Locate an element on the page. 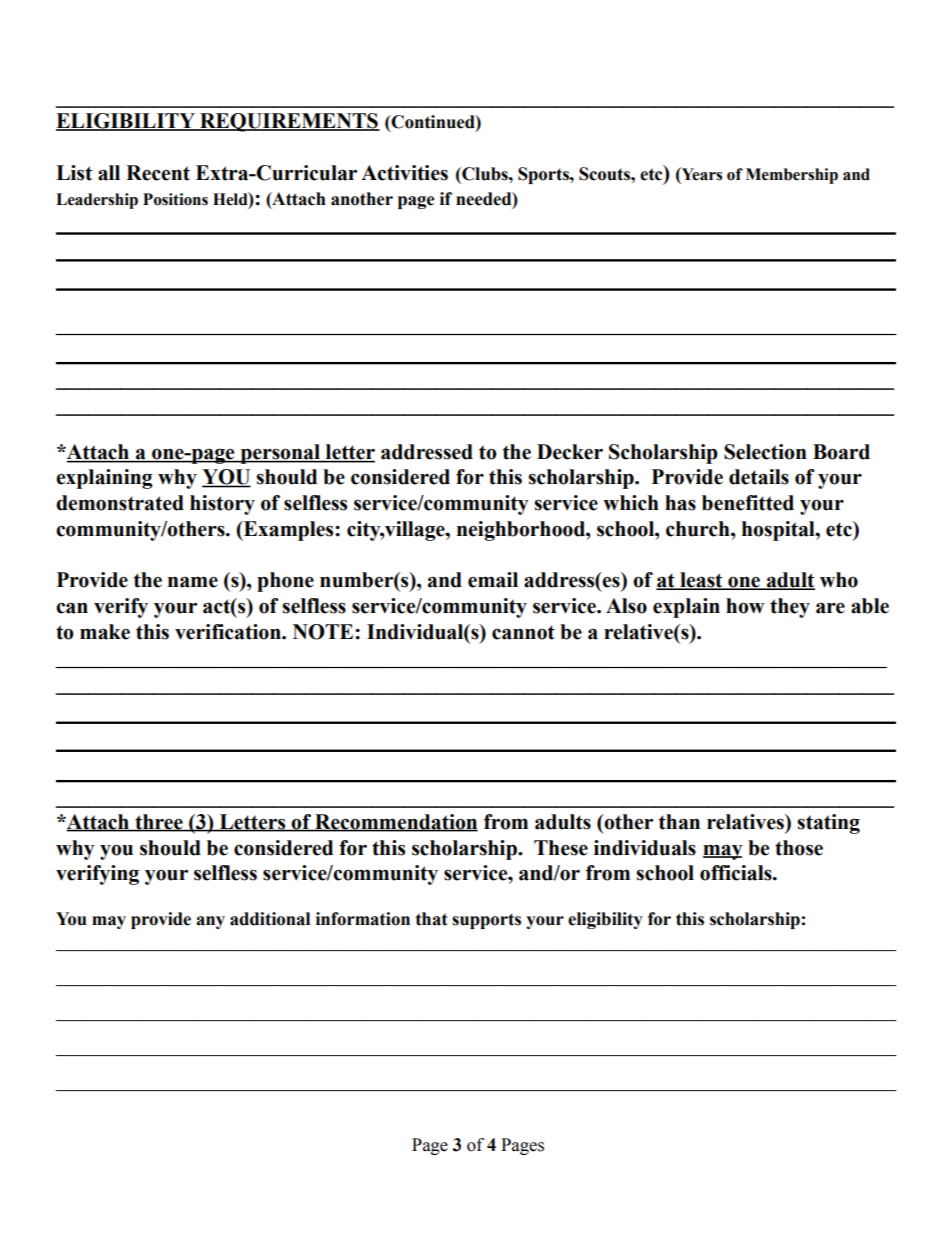 This image has height=1233, width=952. any is located at coordinates (210, 922).
